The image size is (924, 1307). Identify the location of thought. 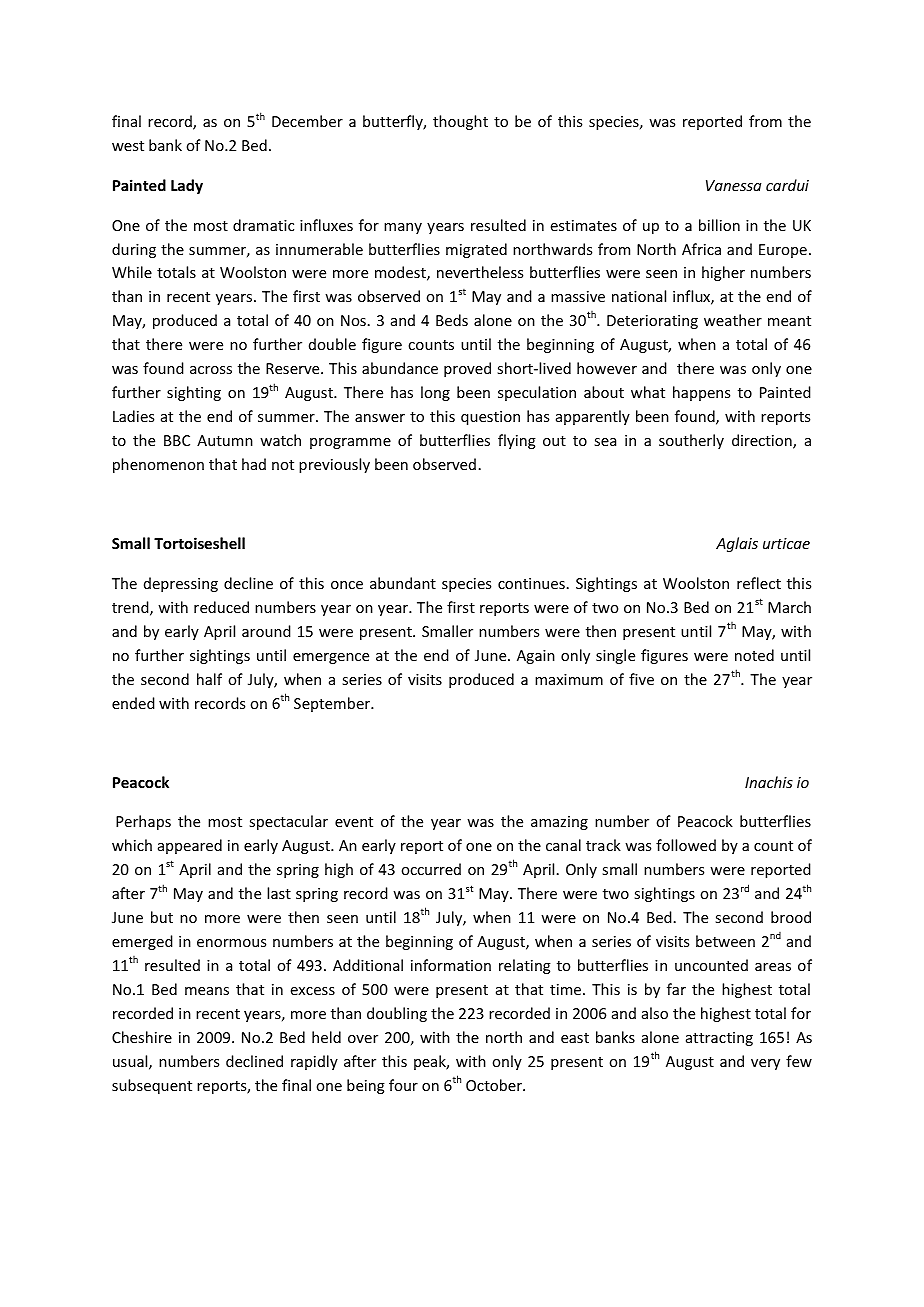
(460, 122).
